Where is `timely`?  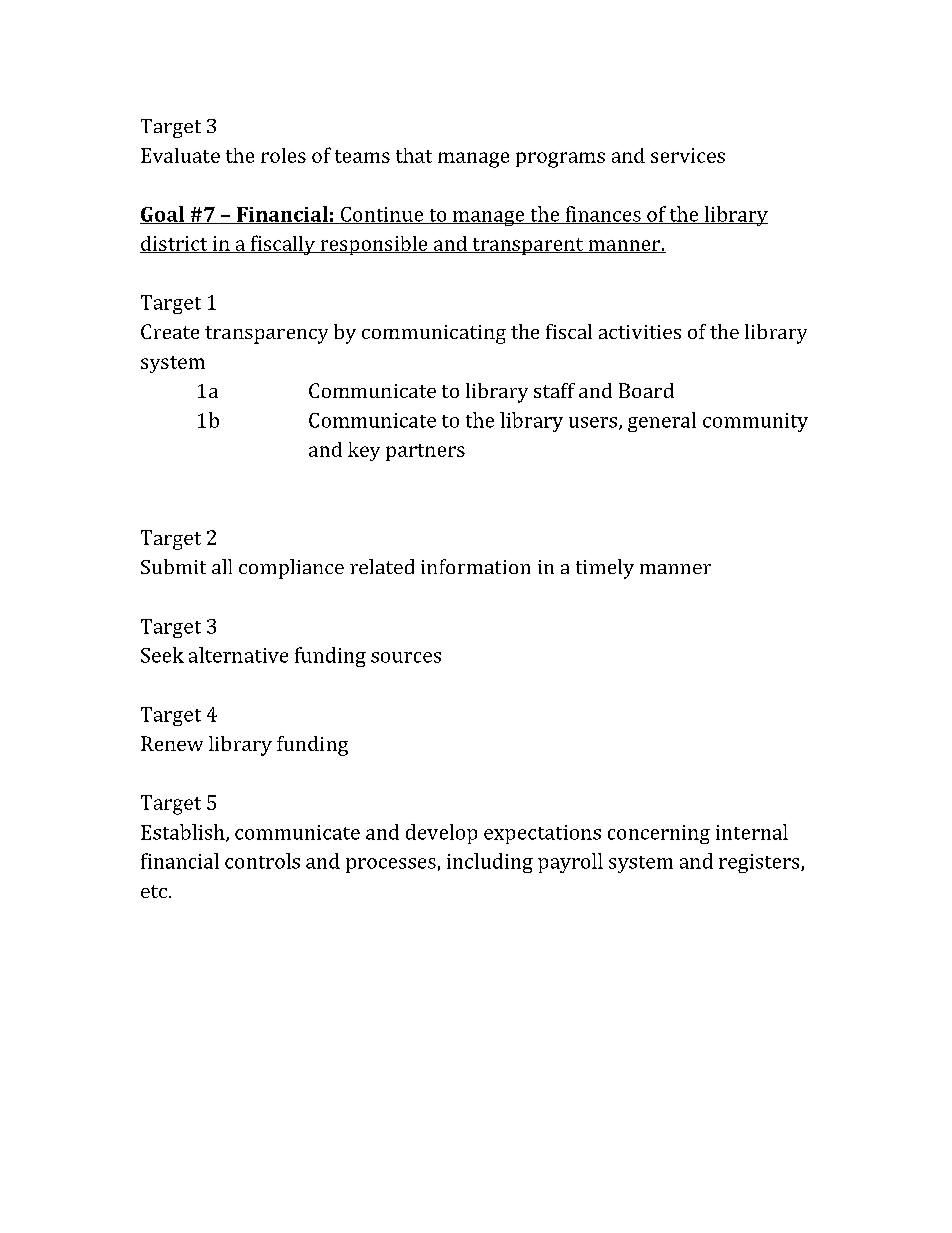
timely is located at coordinates (605, 569).
